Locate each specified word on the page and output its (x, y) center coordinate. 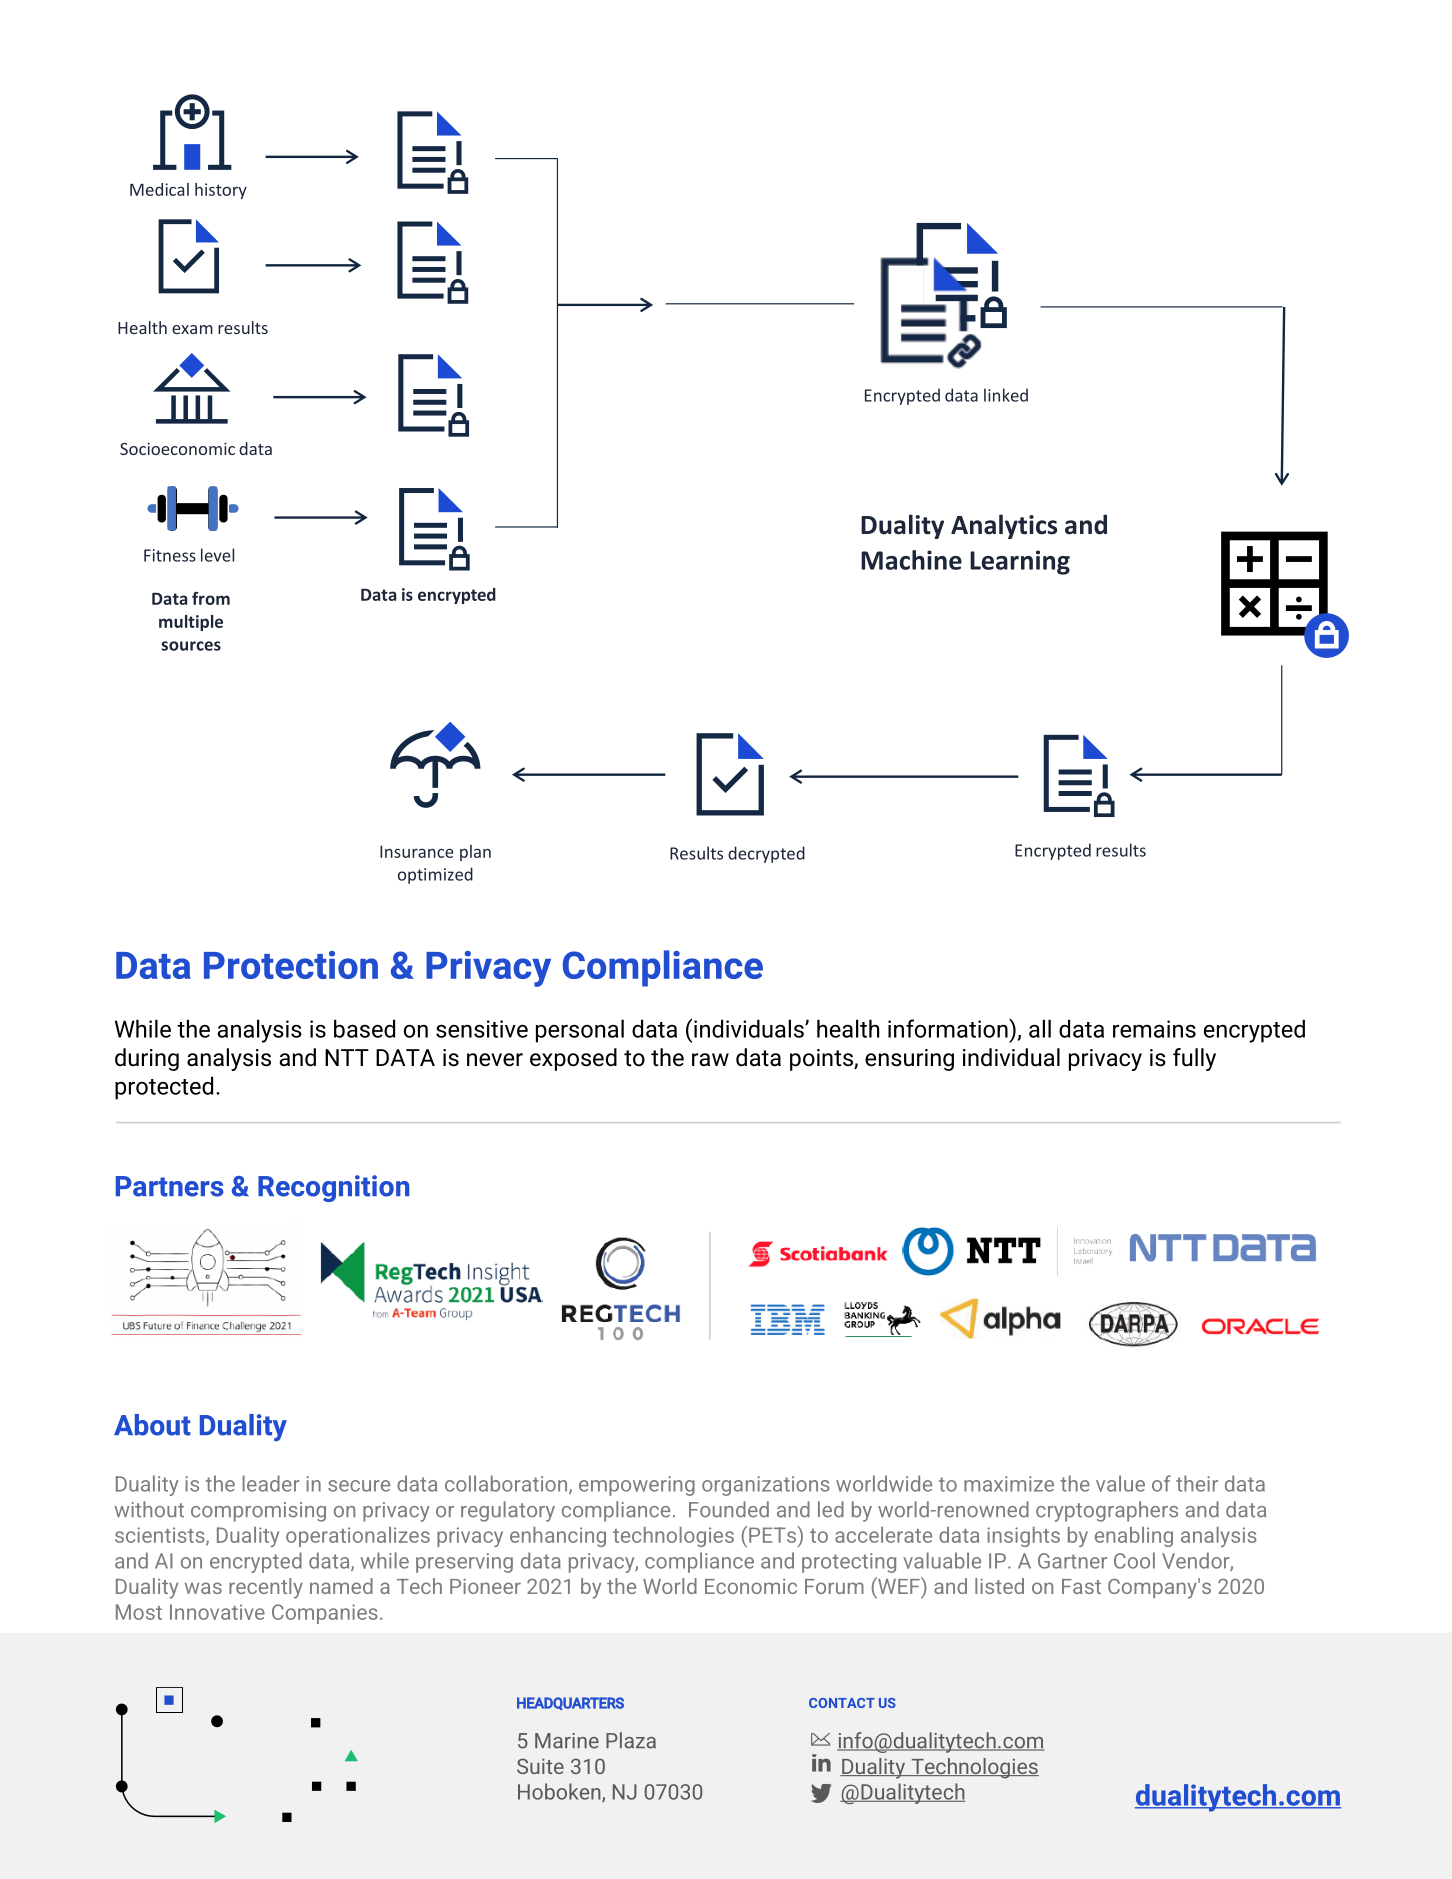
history (221, 191)
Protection (291, 965)
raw (710, 1059)
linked (1006, 395)
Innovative (217, 1612)
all (1040, 1028)
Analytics (1004, 526)
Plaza (631, 1740)
